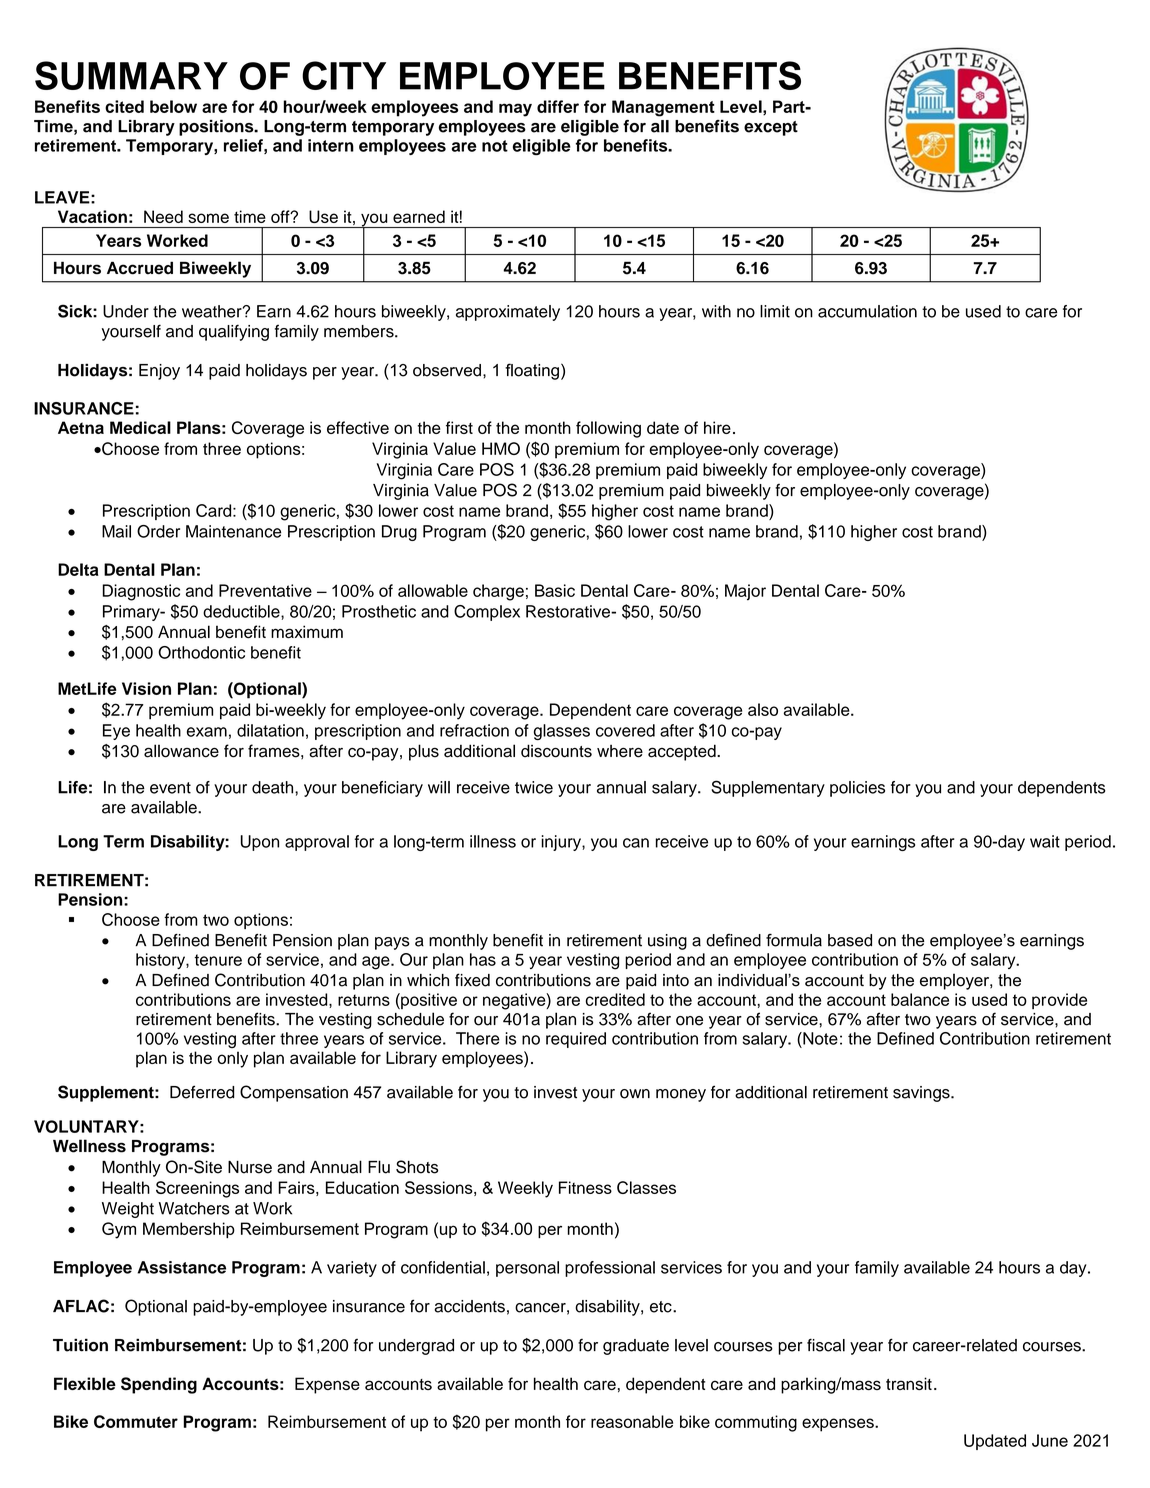  What do you see at coordinates (233, 531) in the page?
I see `Maintenance` at bounding box center [233, 531].
